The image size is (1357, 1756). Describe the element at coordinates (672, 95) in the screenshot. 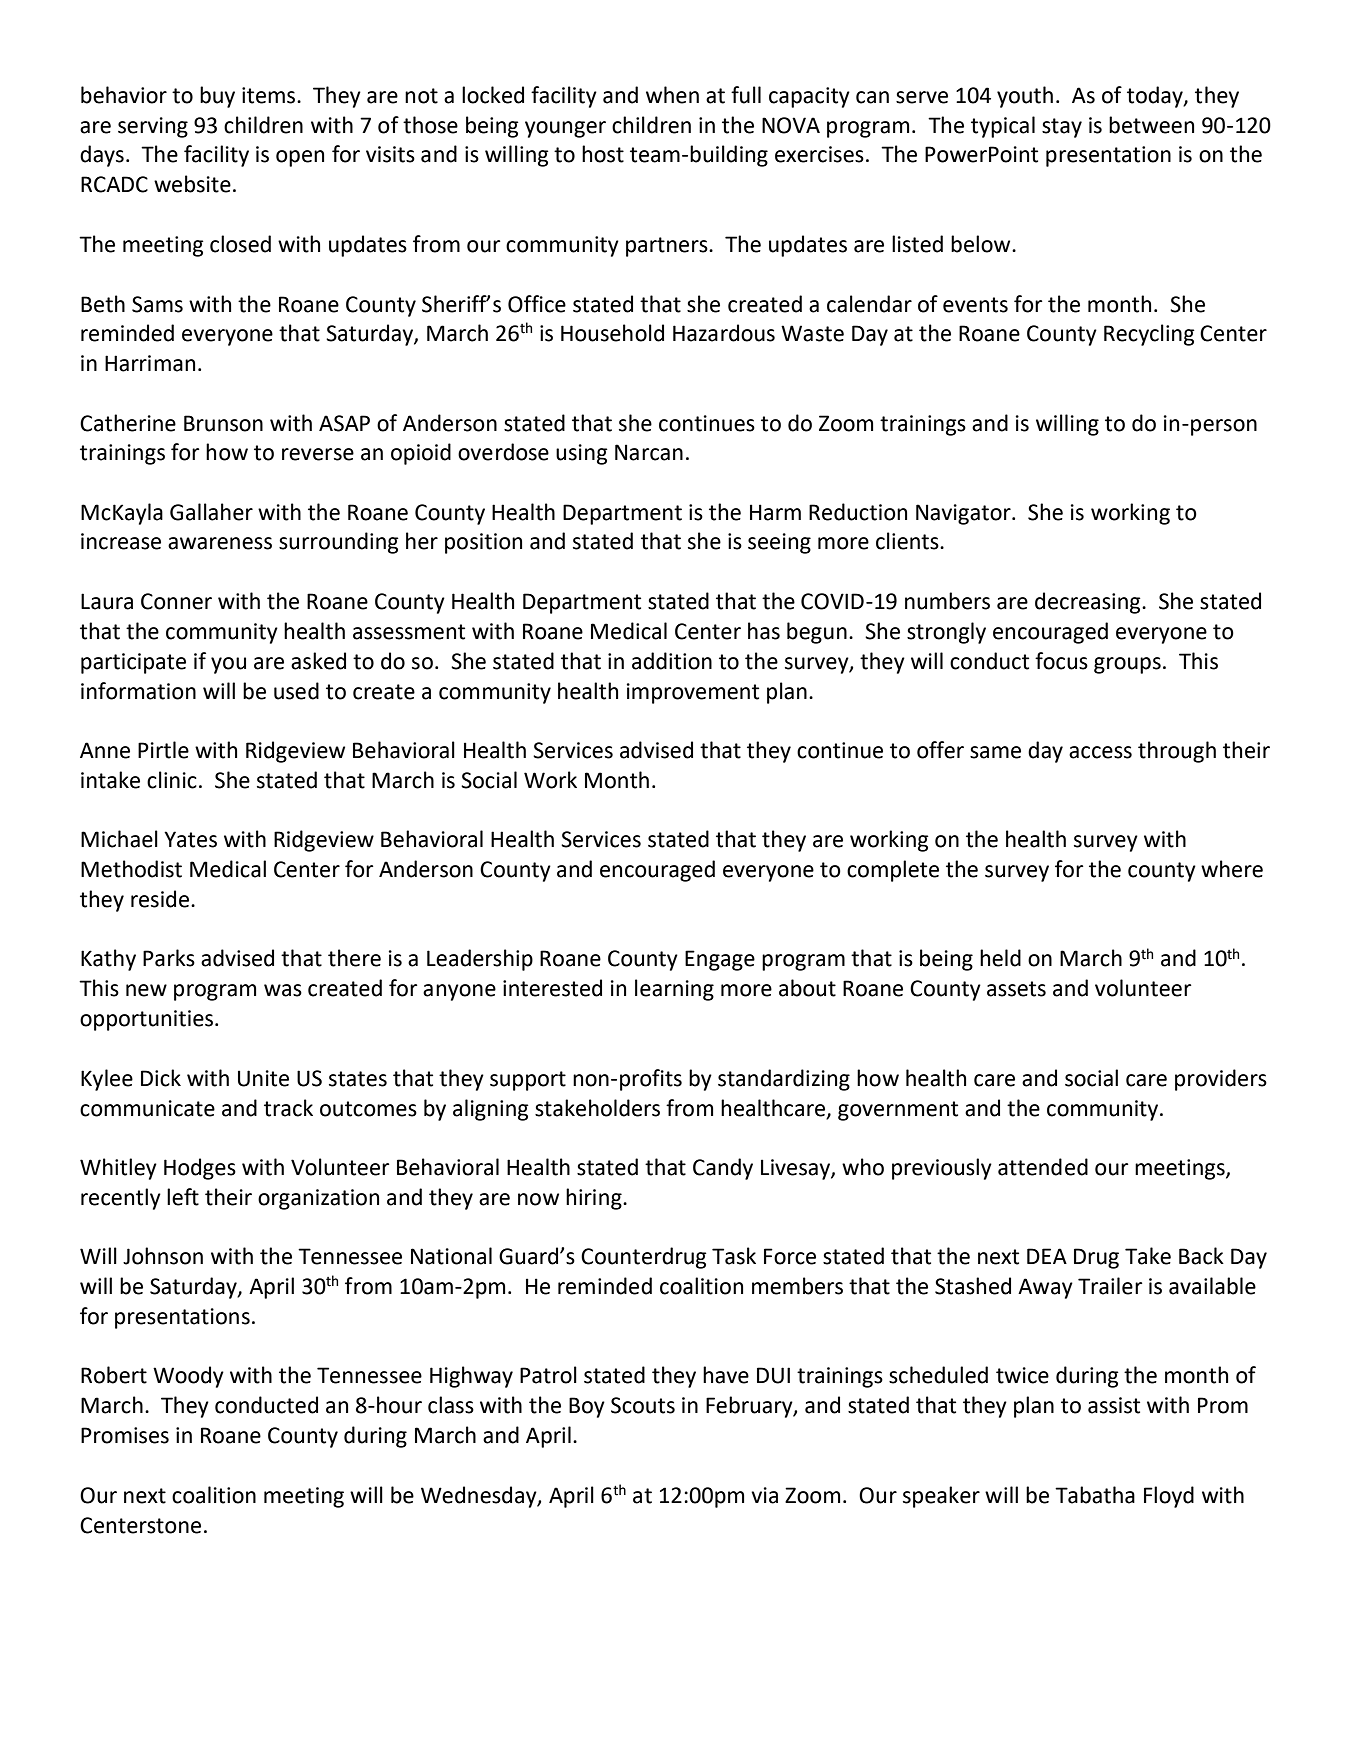

I see `when` at that location.
